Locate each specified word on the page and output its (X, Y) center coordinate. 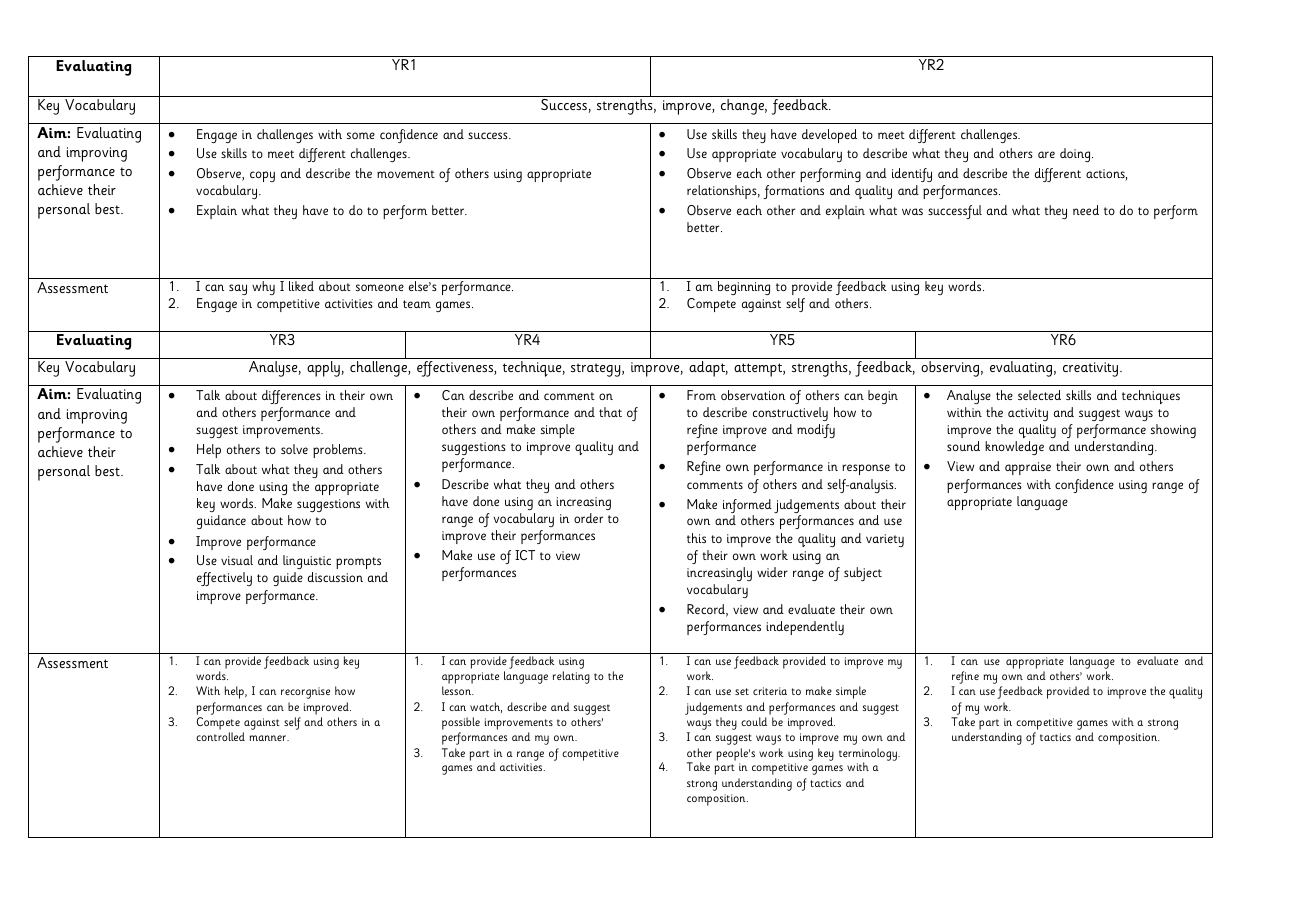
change (744, 107)
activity (1028, 414)
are (1046, 154)
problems (339, 451)
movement (406, 174)
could (754, 721)
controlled (220, 736)
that (610, 412)
